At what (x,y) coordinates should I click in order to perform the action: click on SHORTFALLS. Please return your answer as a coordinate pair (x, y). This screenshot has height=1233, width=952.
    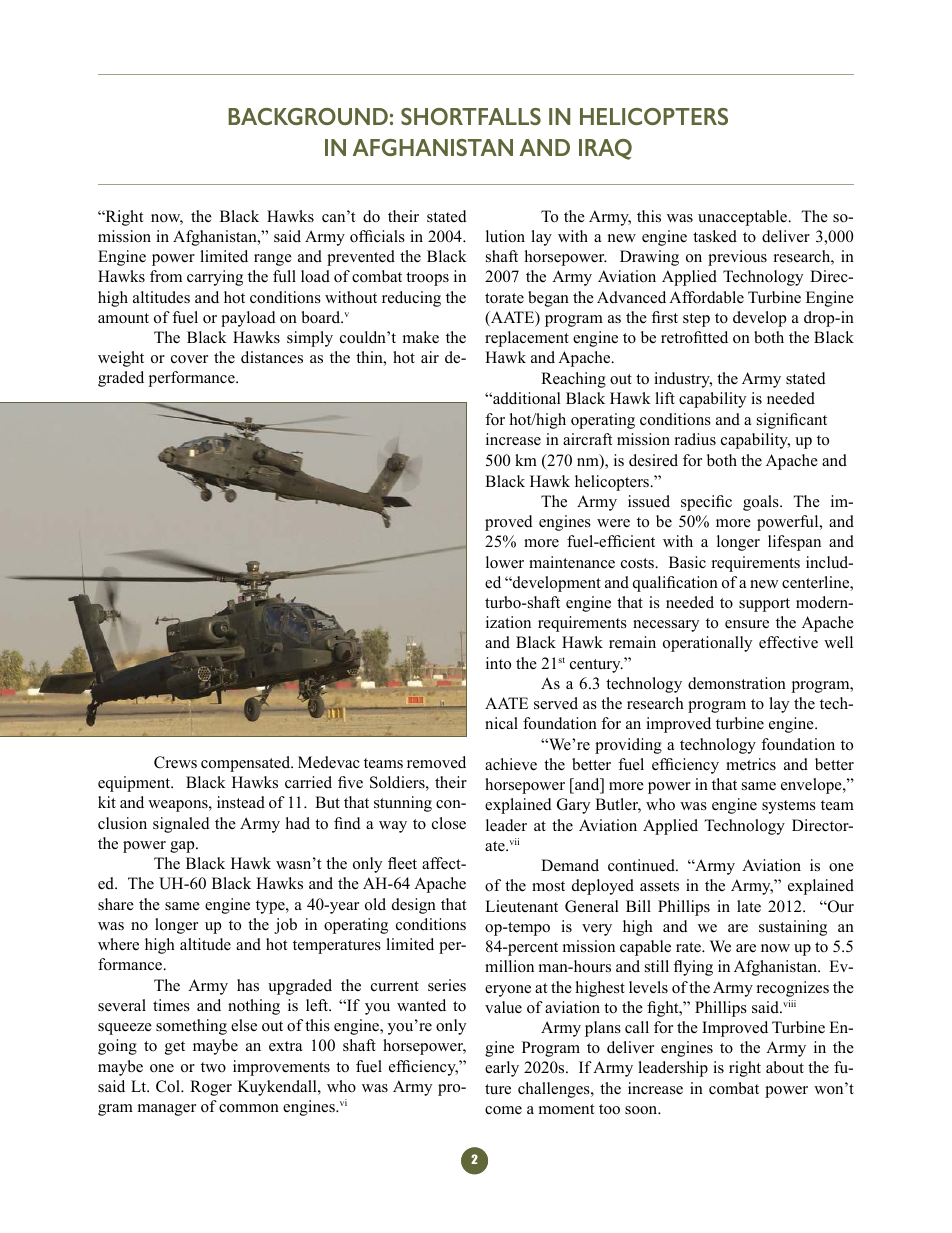
    Looking at the image, I should click on (471, 116).
